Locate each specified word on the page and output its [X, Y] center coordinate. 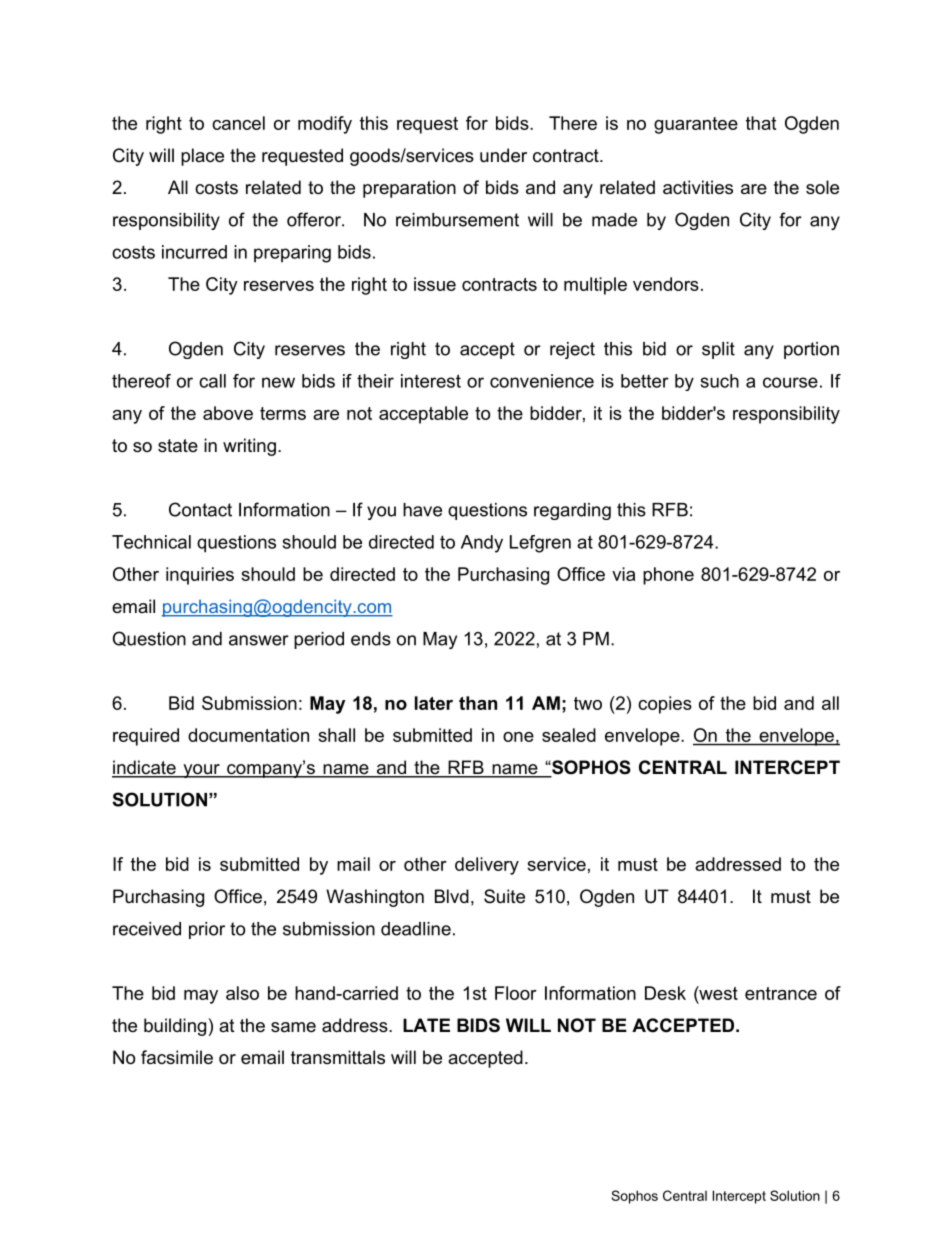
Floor [516, 993]
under [503, 155]
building [175, 1027]
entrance [781, 993]
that [761, 123]
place [202, 157]
